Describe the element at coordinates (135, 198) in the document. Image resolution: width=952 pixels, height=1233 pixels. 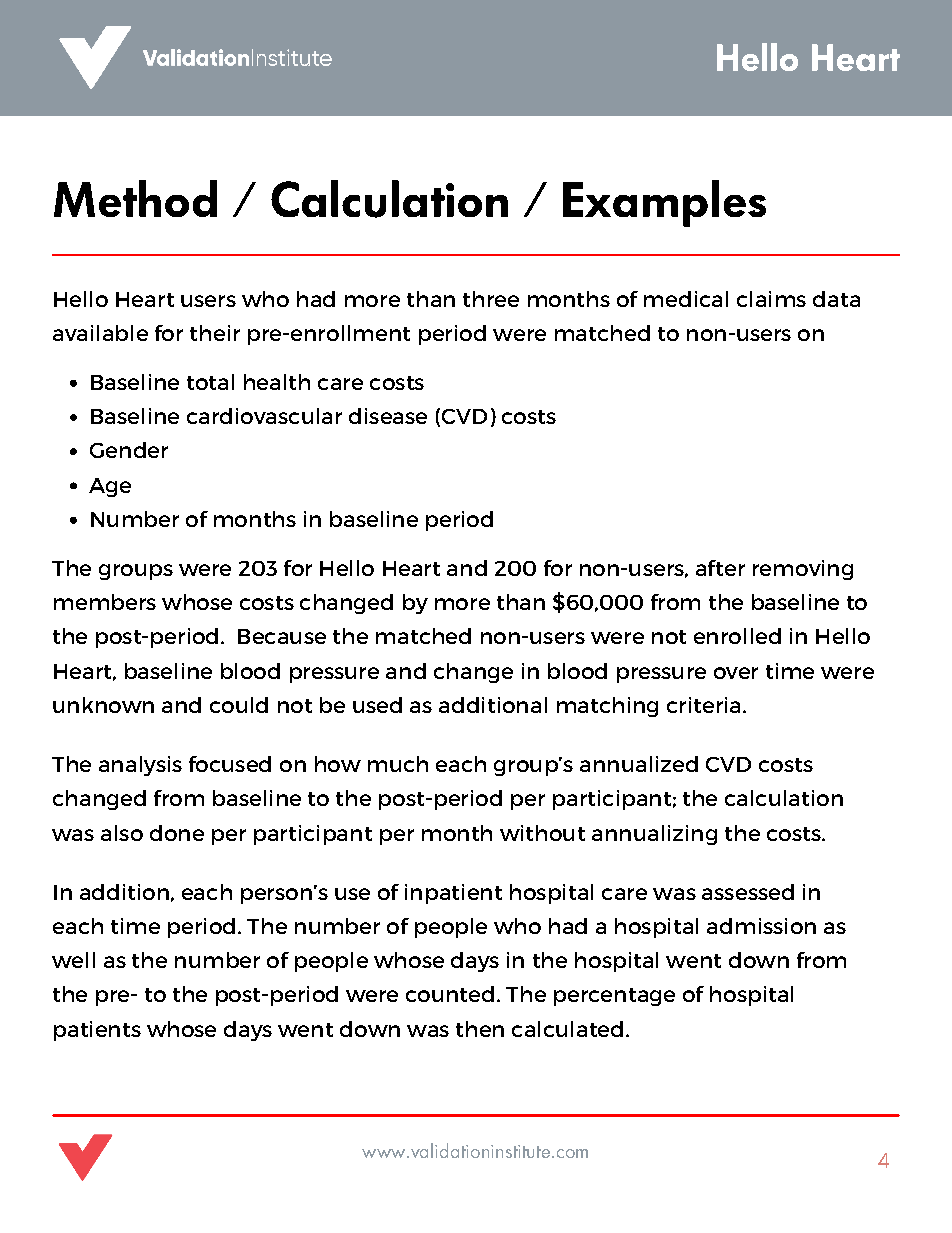
I see `Method` at that location.
